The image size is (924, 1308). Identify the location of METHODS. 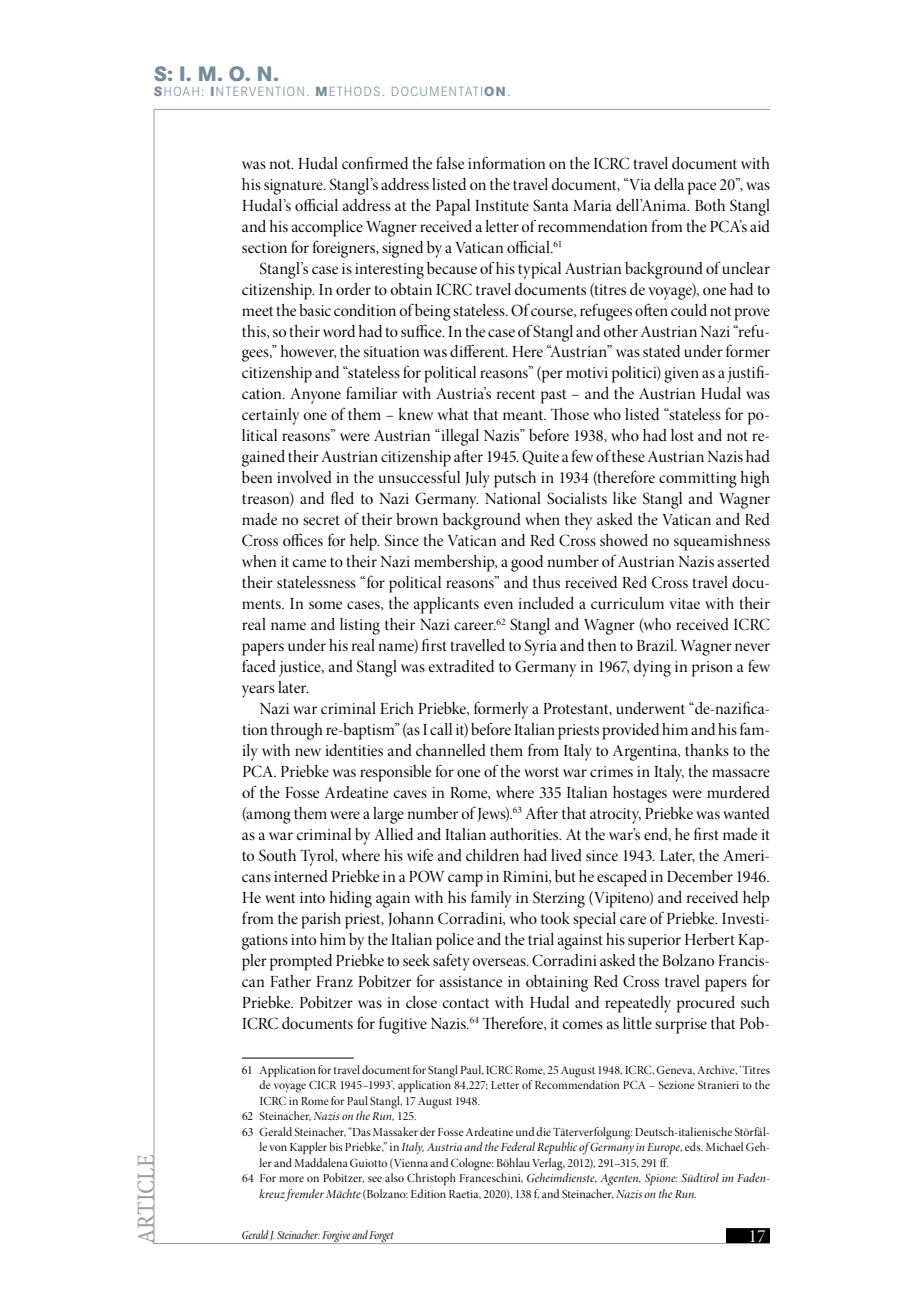
(348, 91).
